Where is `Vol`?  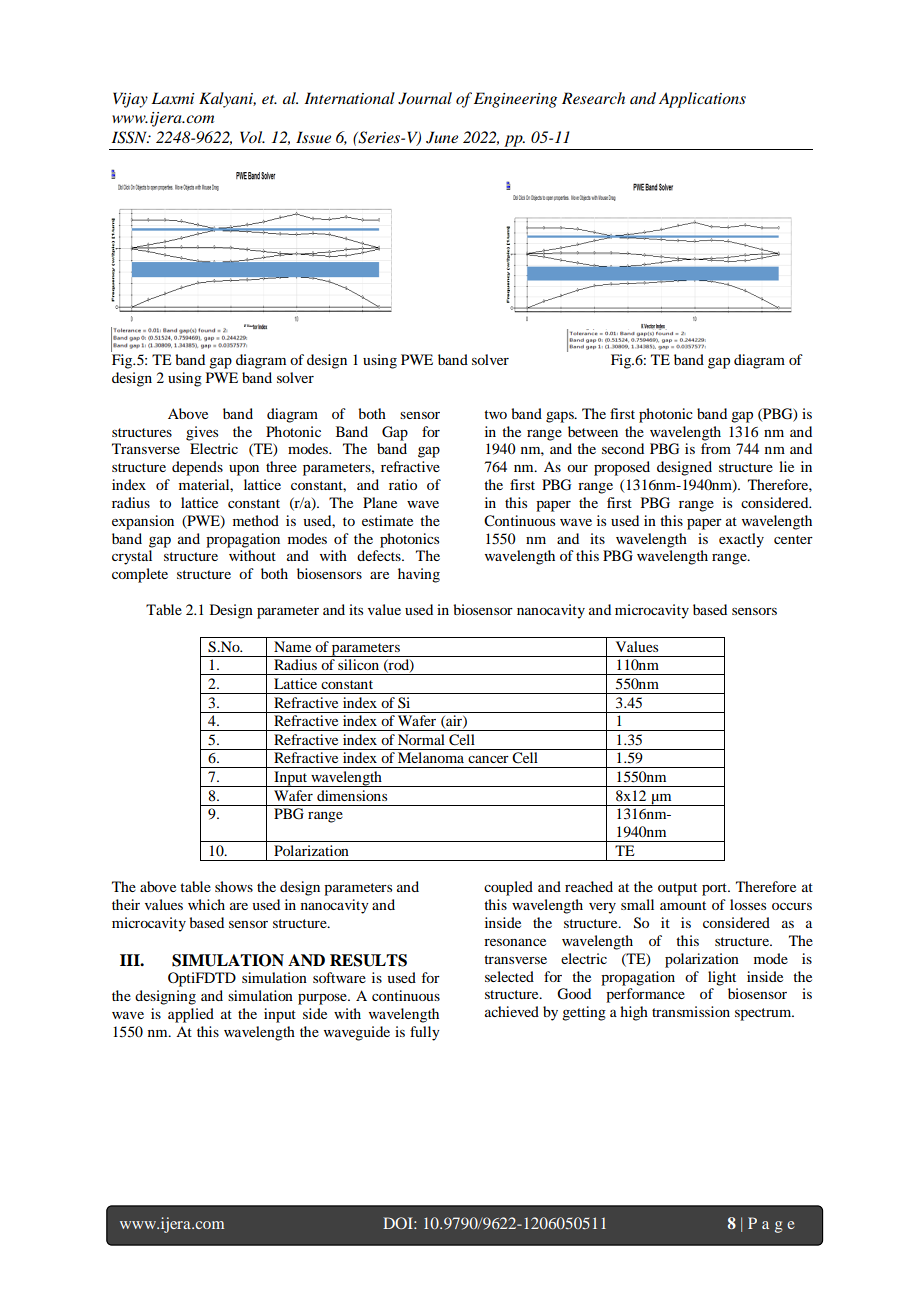
Vol is located at coordinates (252, 137).
